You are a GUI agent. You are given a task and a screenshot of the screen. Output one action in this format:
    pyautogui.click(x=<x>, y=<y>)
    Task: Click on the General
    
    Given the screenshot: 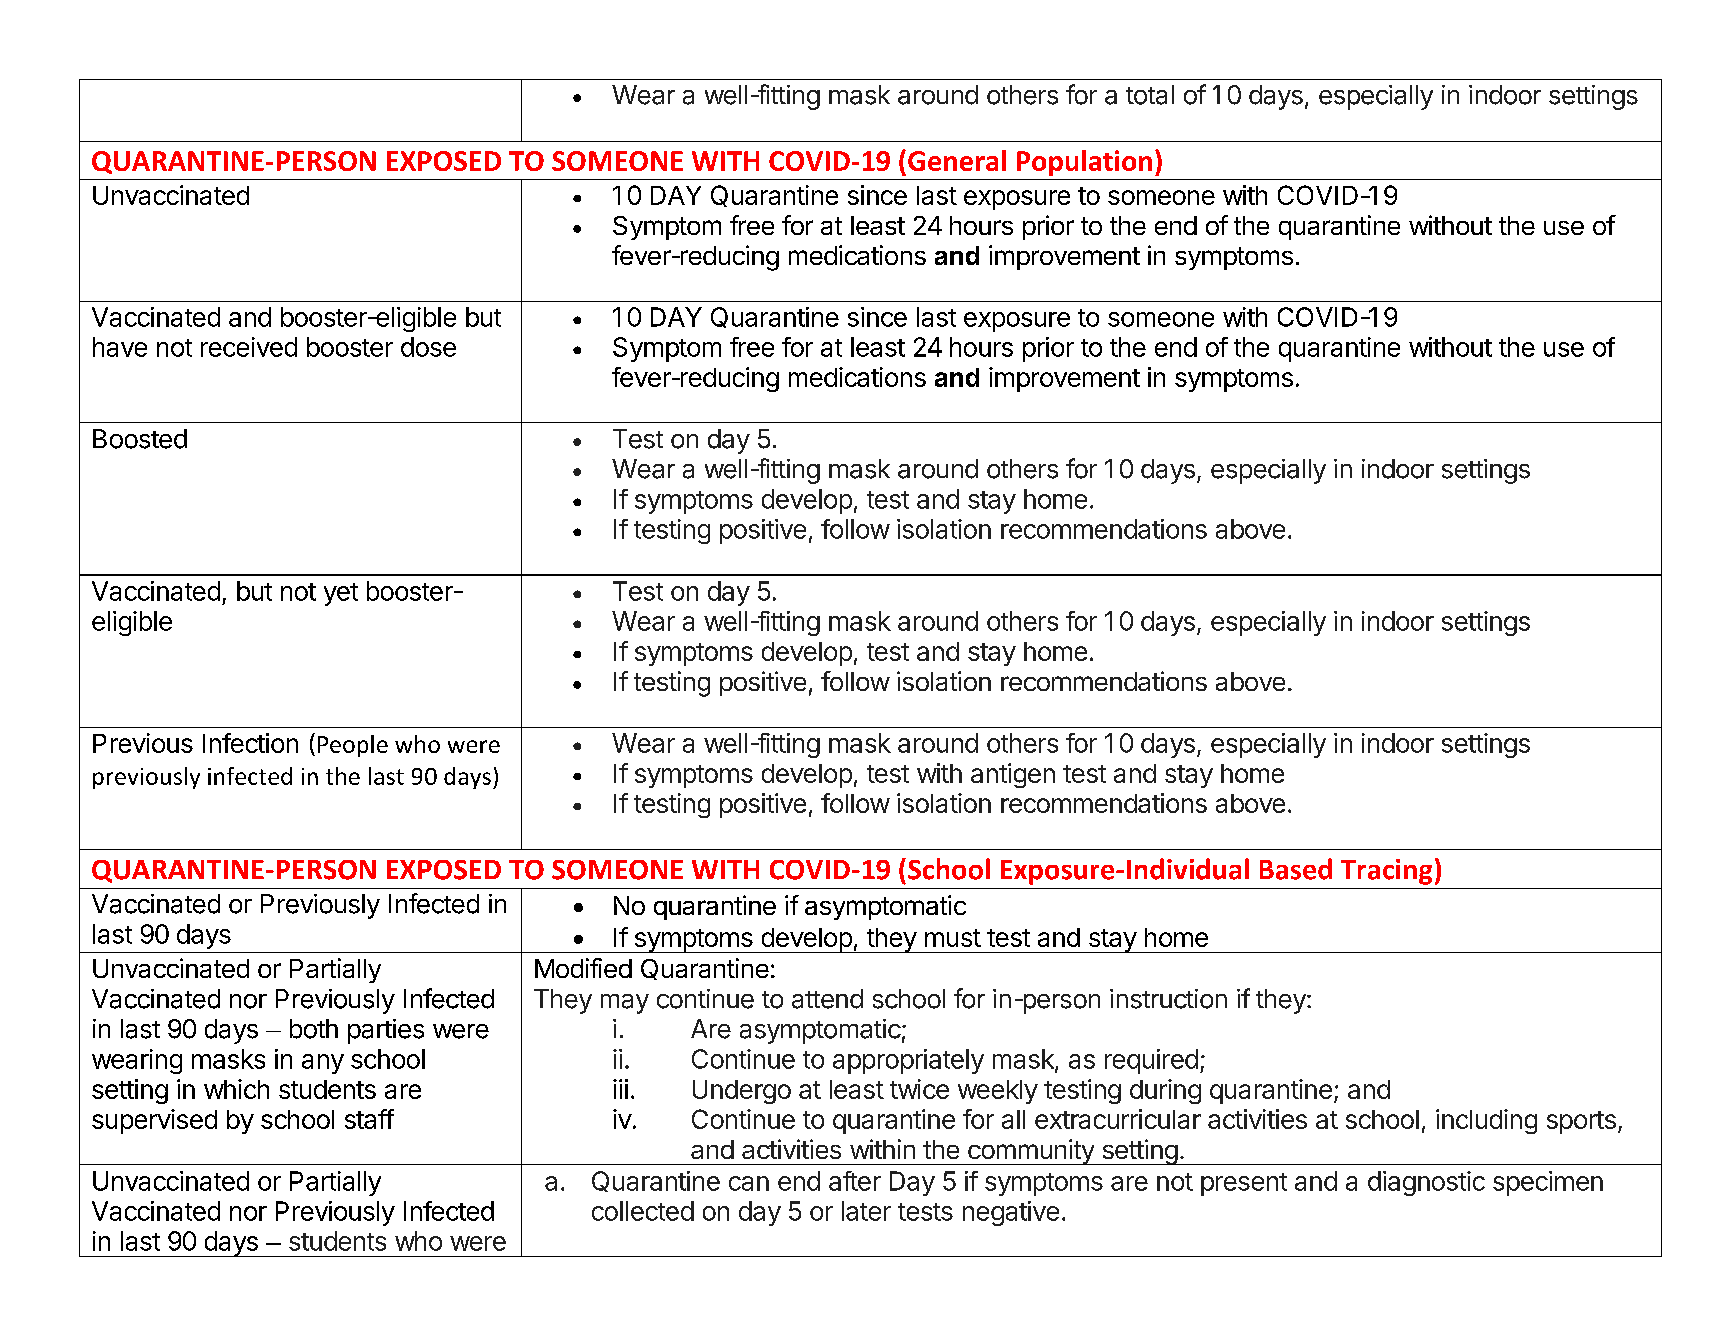 What is the action you would take?
    pyautogui.click(x=957, y=160)
